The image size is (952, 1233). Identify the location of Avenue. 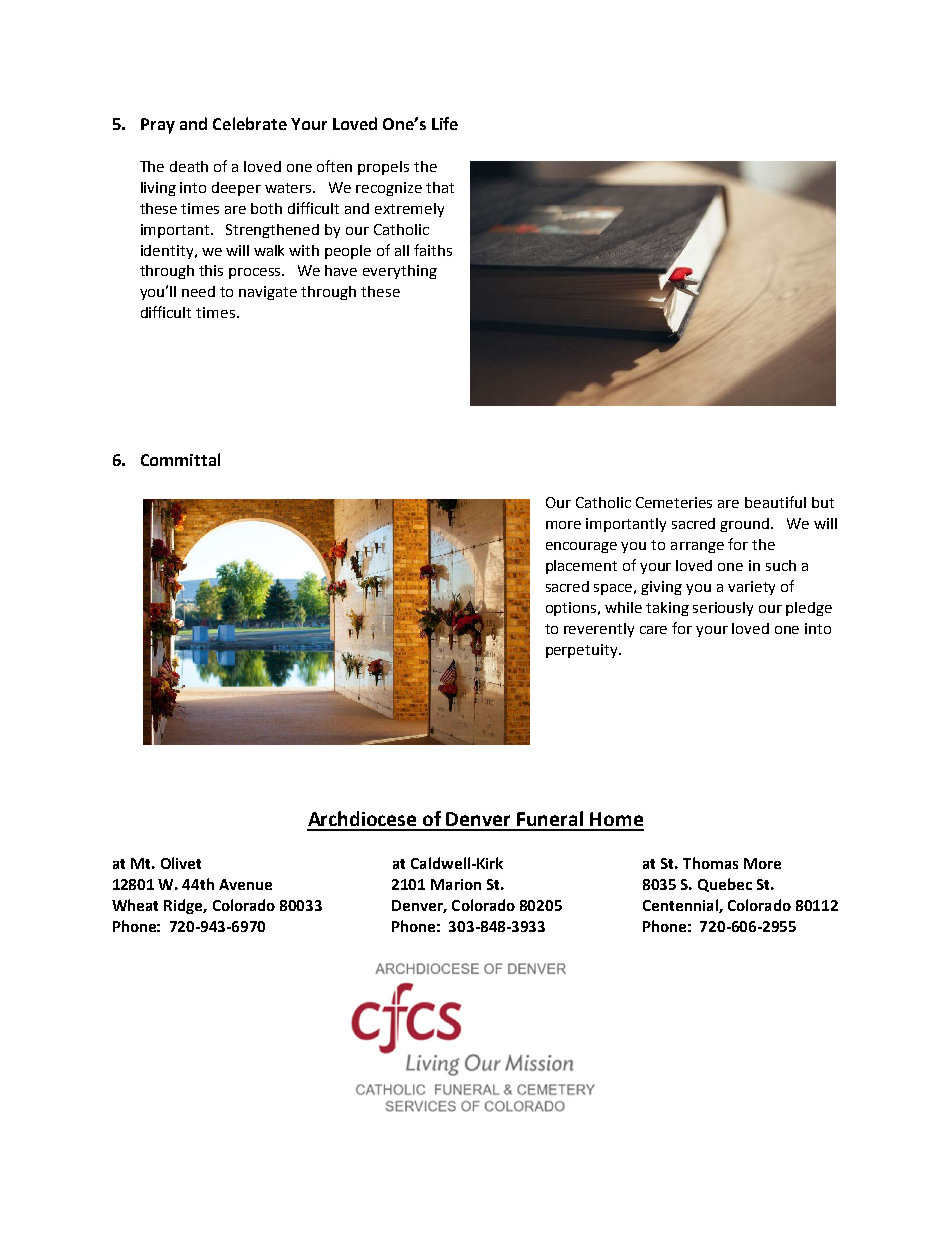
(245, 884).
